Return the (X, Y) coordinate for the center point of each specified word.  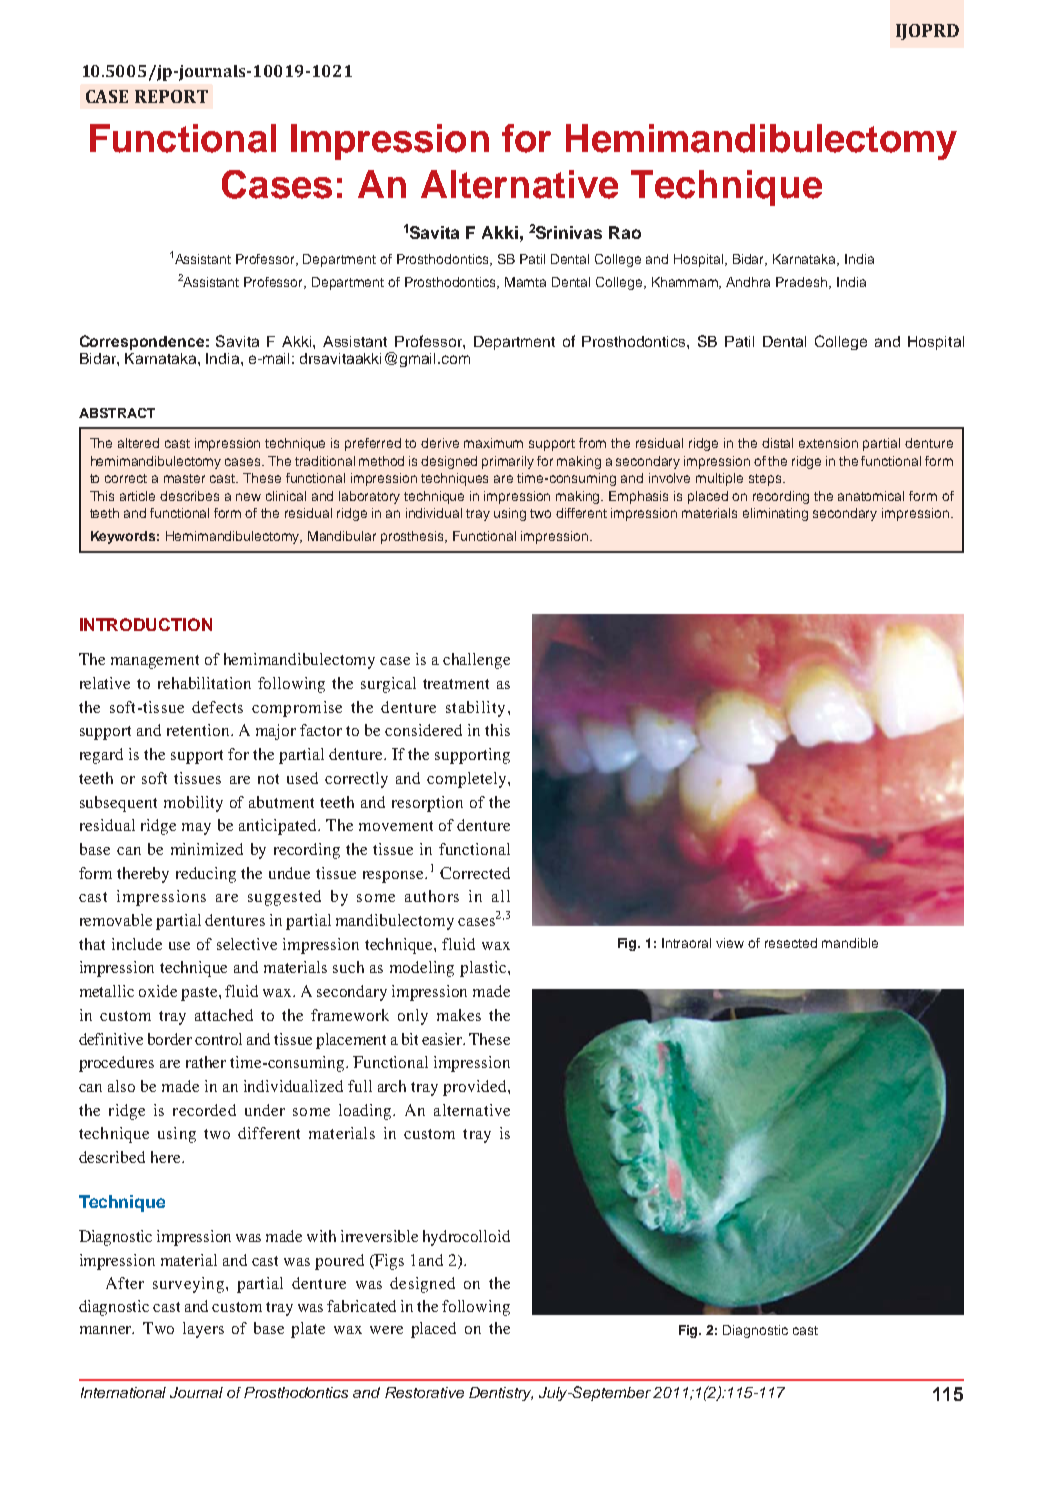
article (137, 496)
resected (791, 943)
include (137, 944)
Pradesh (803, 283)
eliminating (775, 514)
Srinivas (569, 232)
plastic (484, 969)
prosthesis (414, 537)
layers (203, 1330)
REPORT (171, 96)
